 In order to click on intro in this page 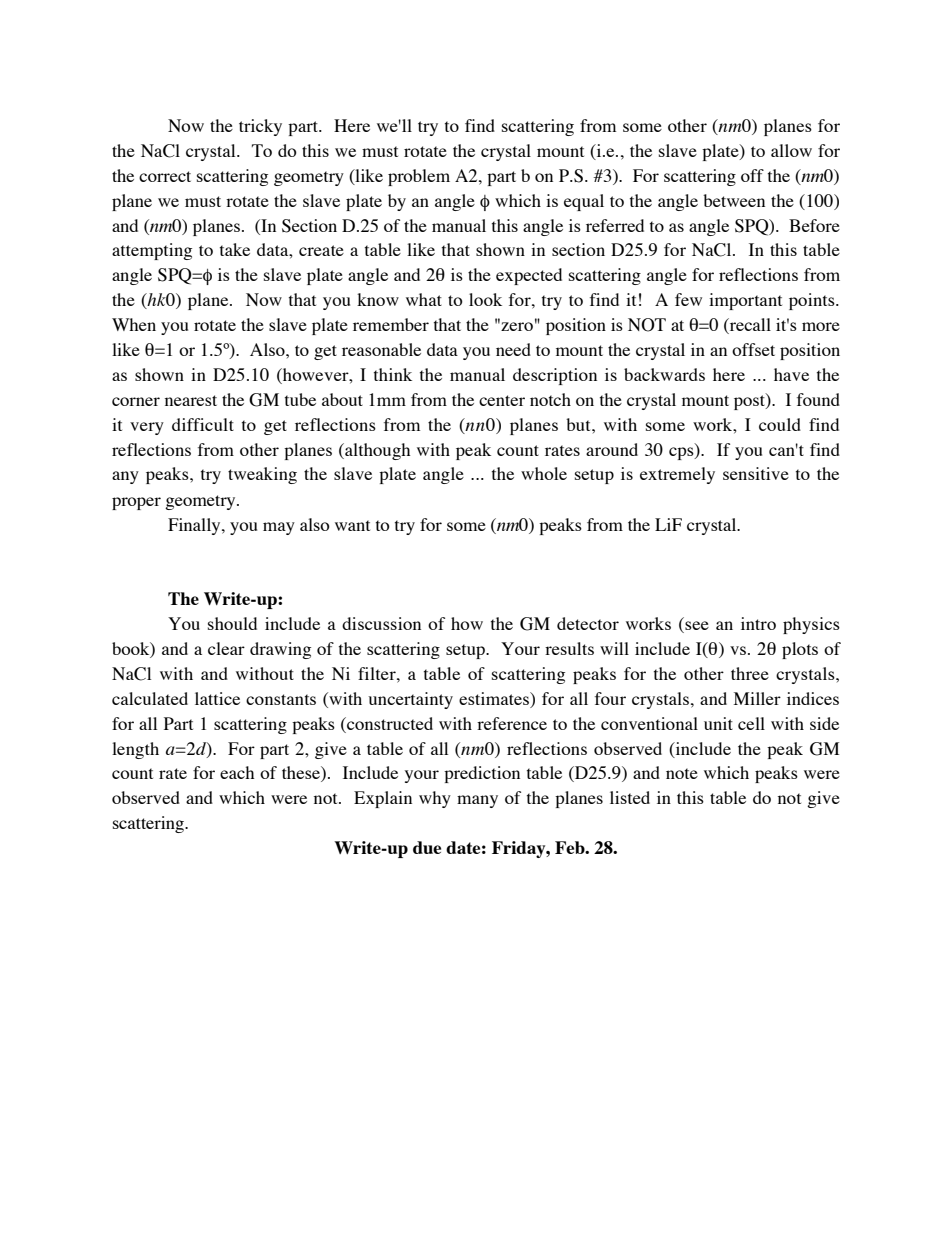, I will do `click(758, 623)`.
